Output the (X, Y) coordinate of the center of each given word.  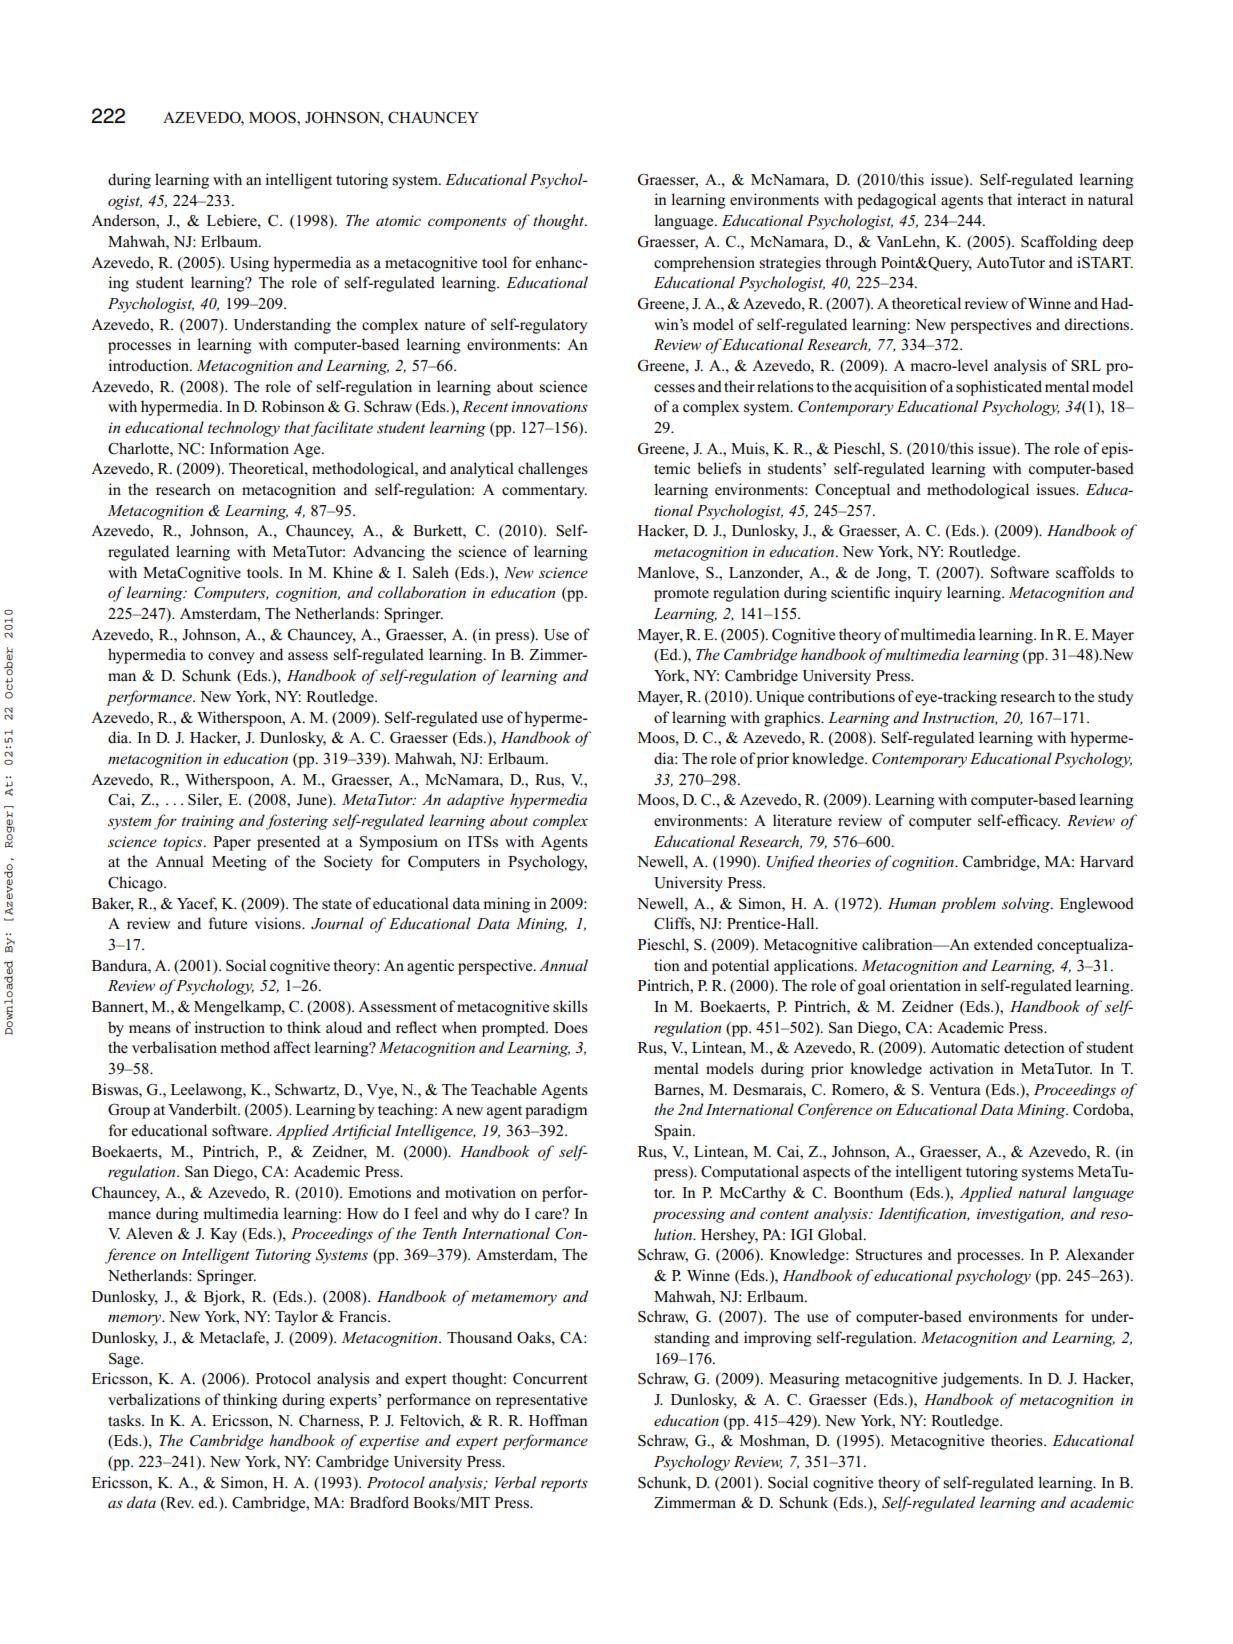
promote (681, 595)
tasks (125, 1420)
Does (571, 1028)
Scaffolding (1059, 243)
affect (292, 1047)
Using (249, 264)
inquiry (918, 594)
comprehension (704, 264)
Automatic (965, 1047)
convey (231, 658)
